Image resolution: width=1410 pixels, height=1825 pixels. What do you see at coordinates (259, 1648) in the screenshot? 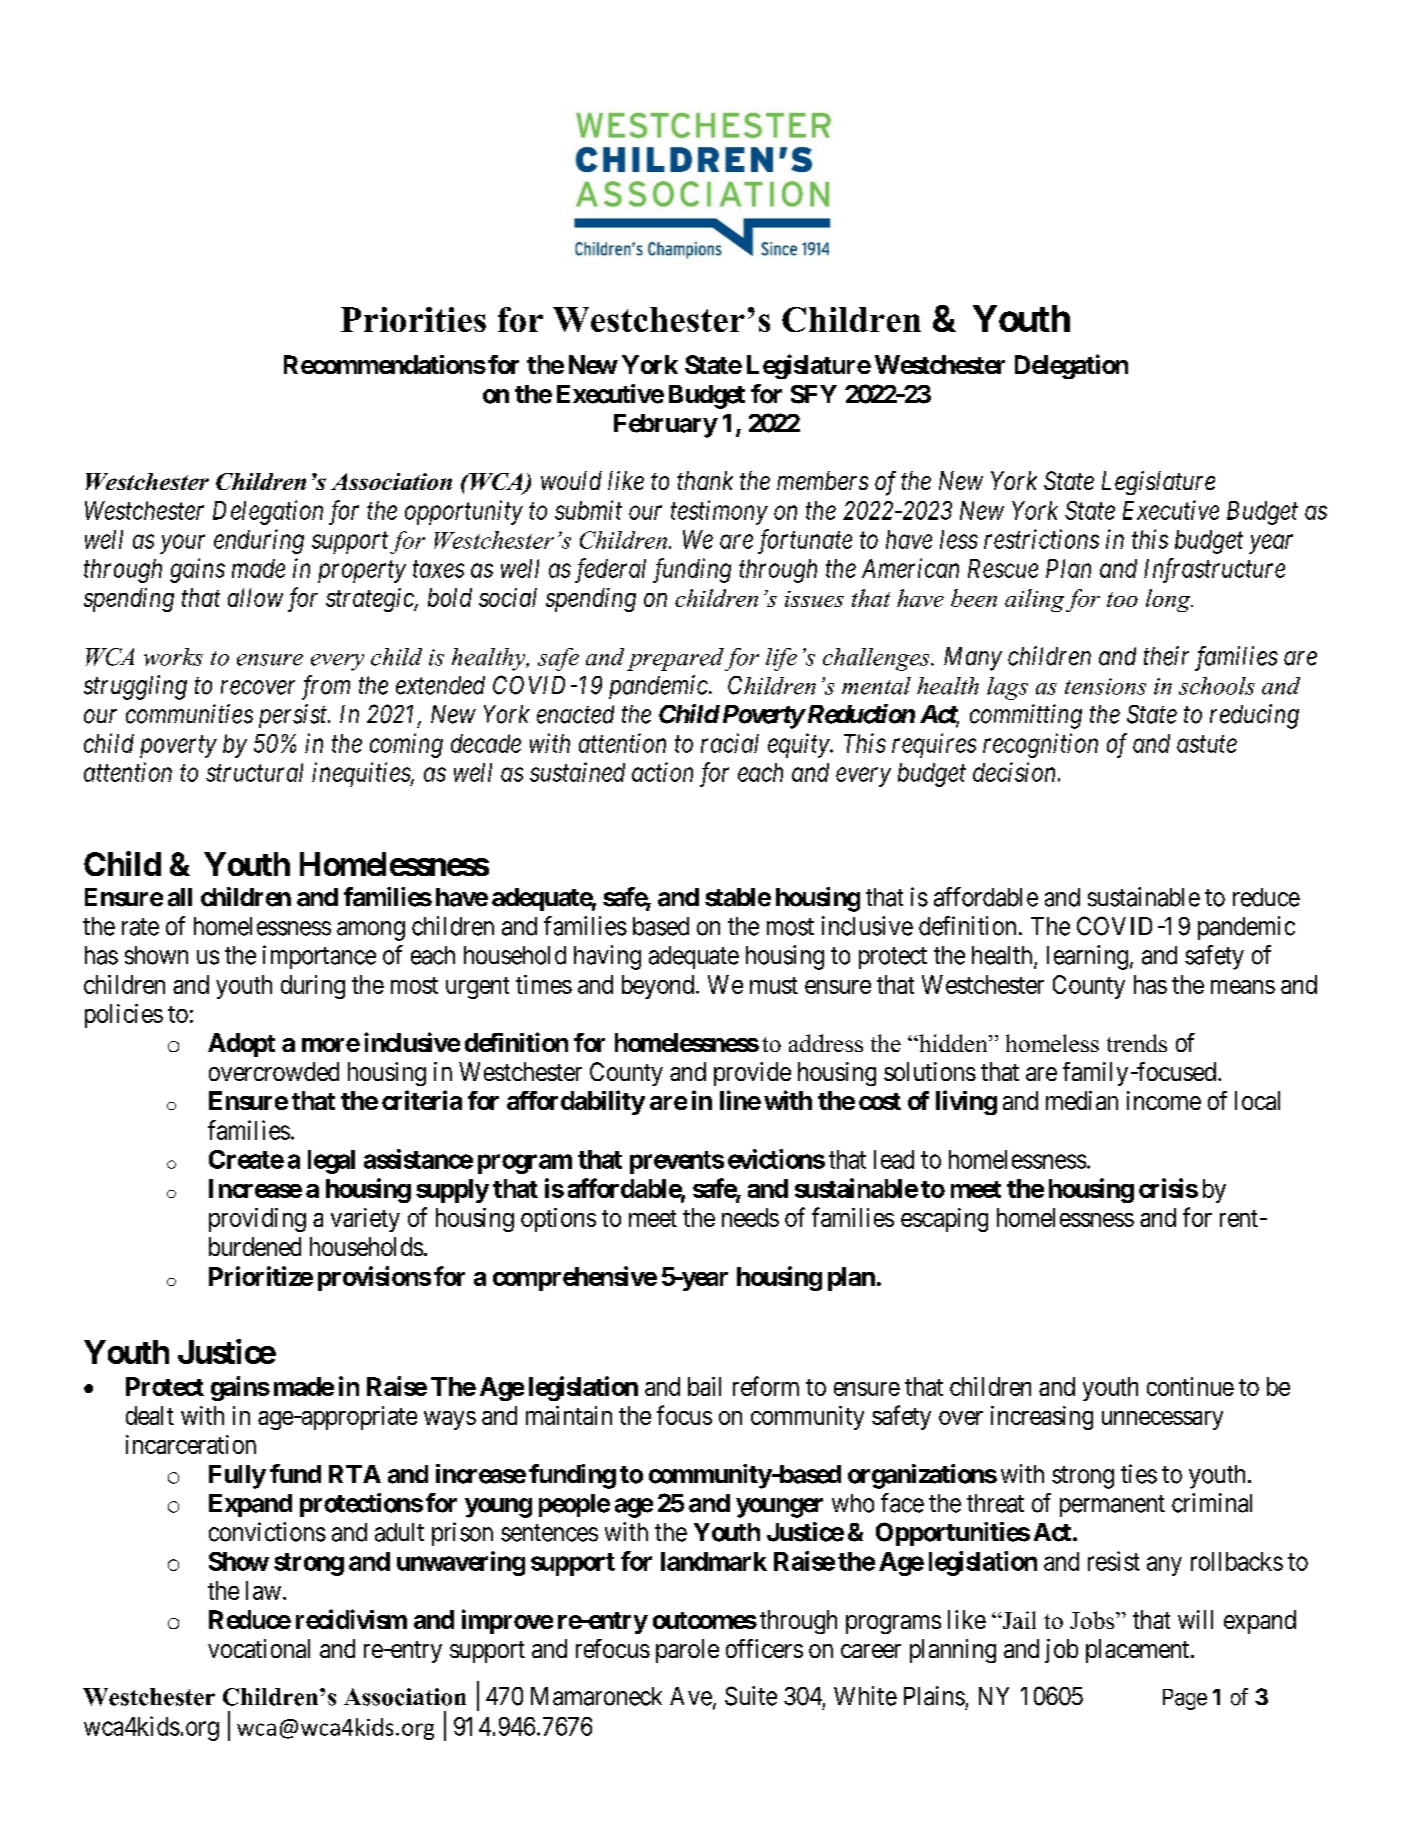
I see `vocational` at bounding box center [259, 1648].
